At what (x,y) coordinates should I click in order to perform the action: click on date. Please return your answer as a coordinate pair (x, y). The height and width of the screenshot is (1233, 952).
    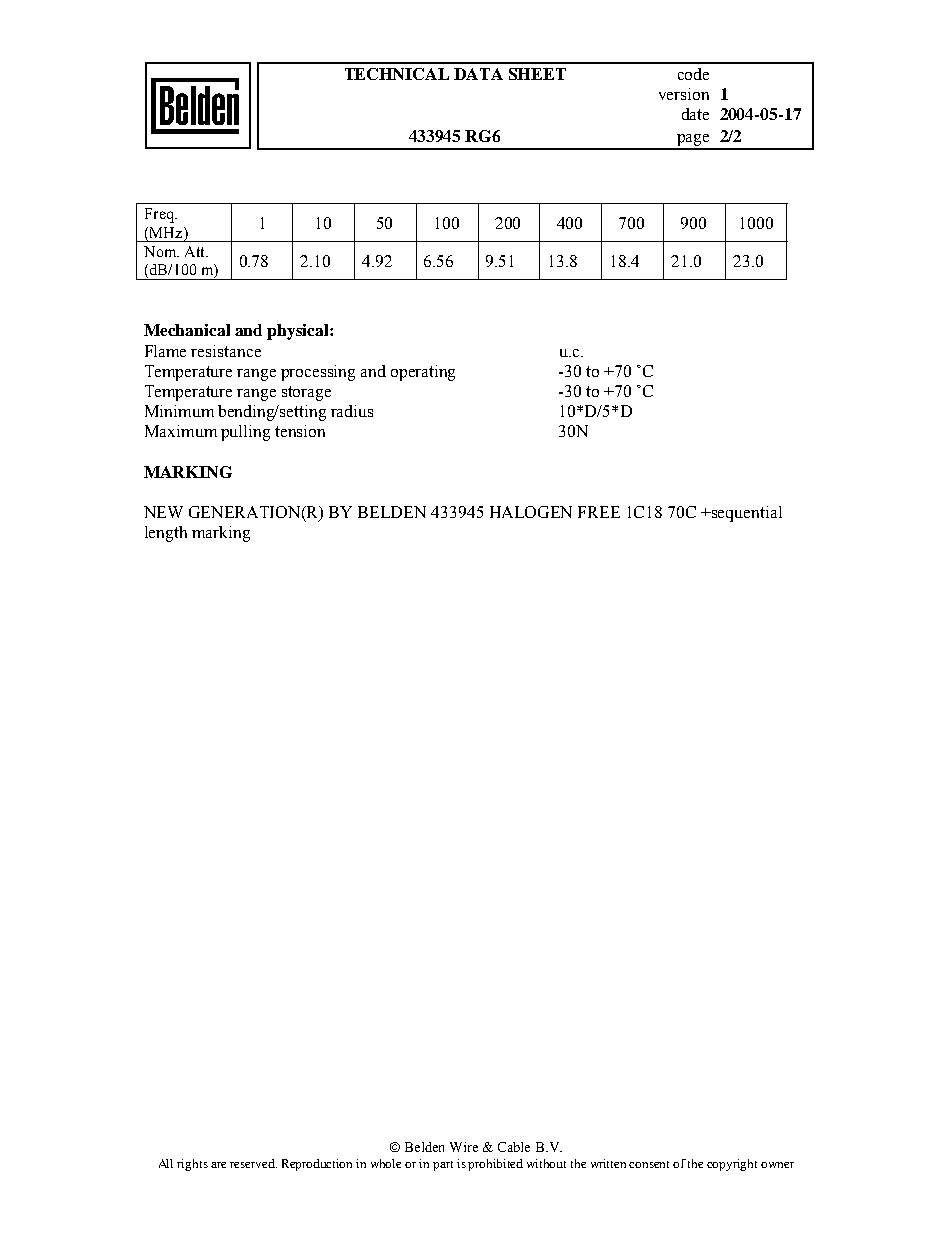
    Looking at the image, I should click on (695, 114).
